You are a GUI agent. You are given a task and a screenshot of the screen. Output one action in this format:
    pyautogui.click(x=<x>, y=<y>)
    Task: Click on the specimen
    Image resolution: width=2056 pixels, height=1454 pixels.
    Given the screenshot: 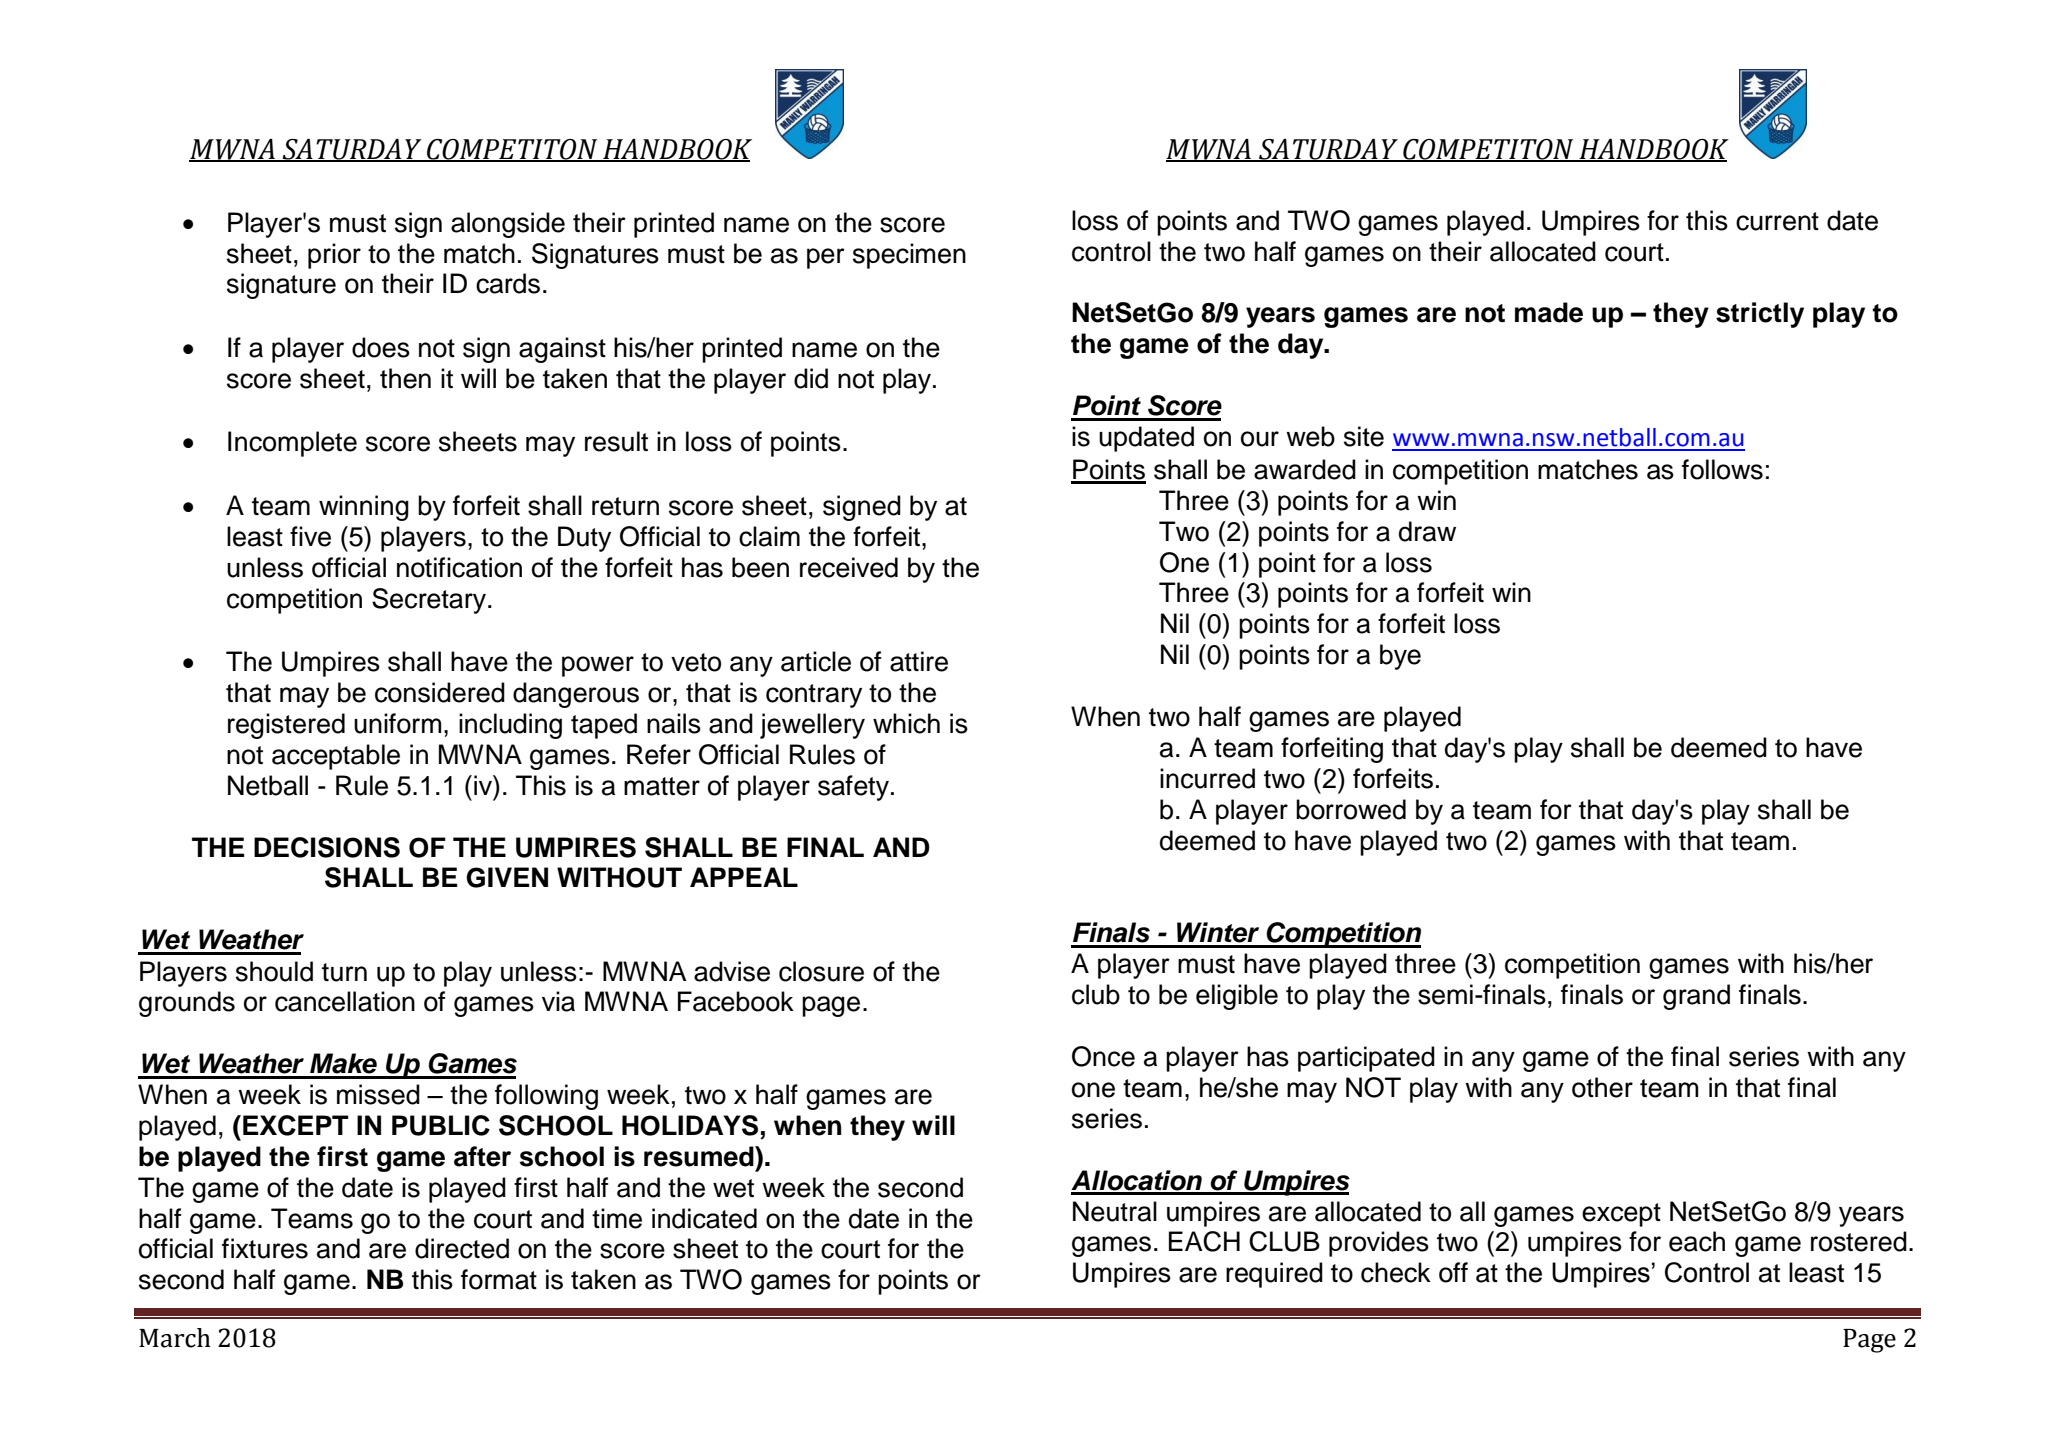 What is the action you would take?
    pyautogui.click(x=909, y=256)
